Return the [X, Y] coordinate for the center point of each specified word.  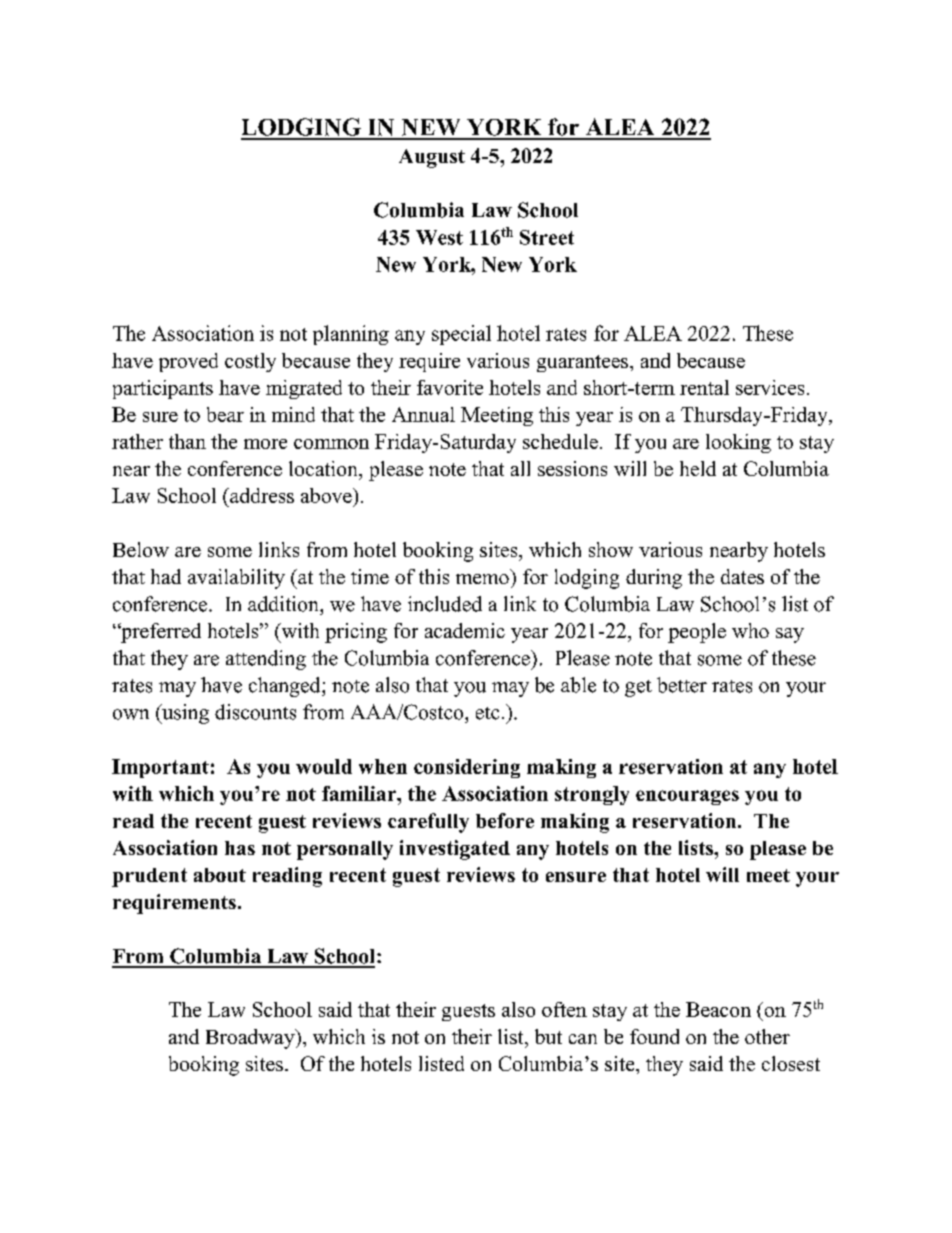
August [432, 158]
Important [160, 768]
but [548, 1036]
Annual [423, 414]
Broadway [251, 1039]
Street [547, 237]
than [187, 441]
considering [467, 768]
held [698, 468]
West [439, 237]
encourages [687, 797]
